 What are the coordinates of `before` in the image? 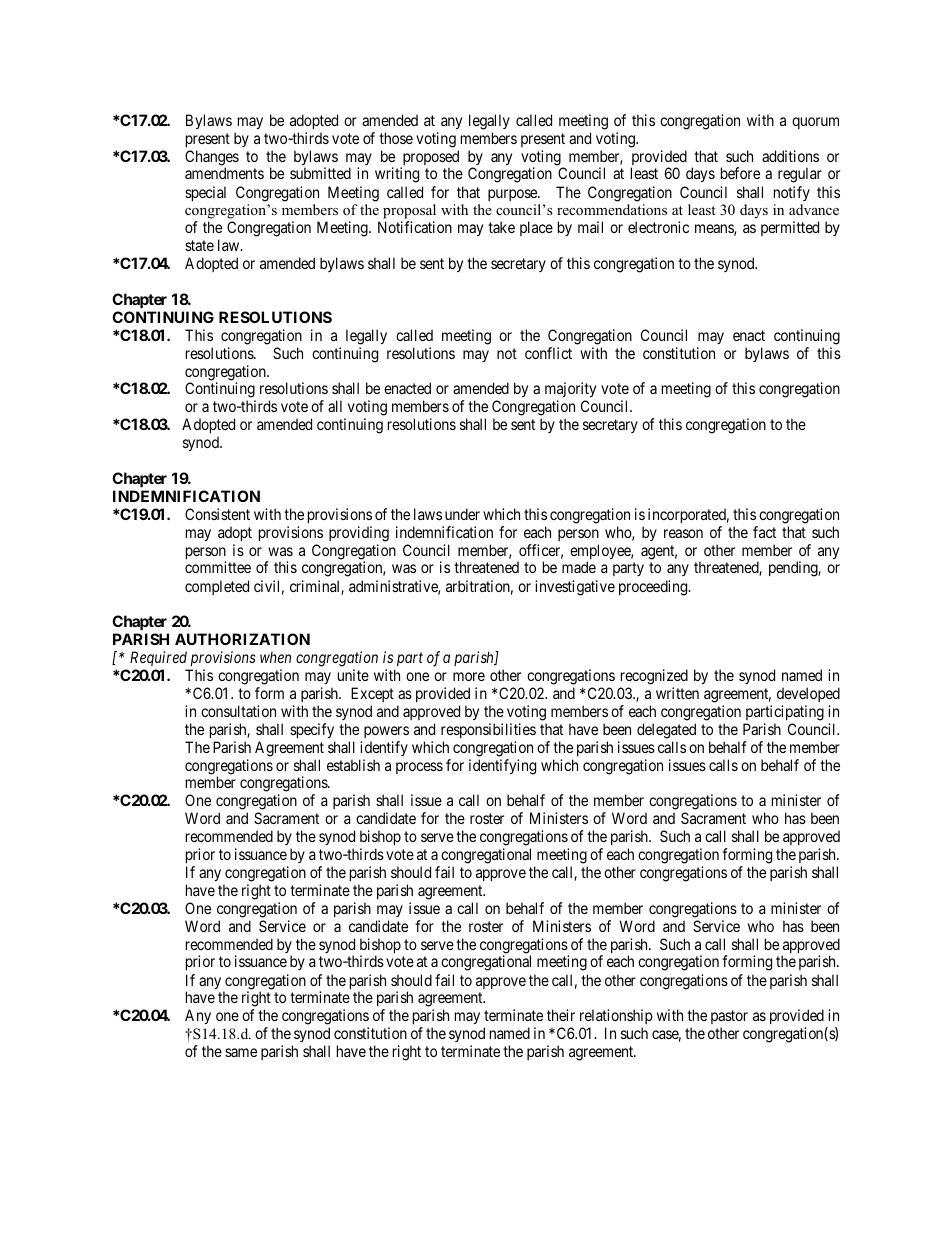 It's located at (740, 173).
